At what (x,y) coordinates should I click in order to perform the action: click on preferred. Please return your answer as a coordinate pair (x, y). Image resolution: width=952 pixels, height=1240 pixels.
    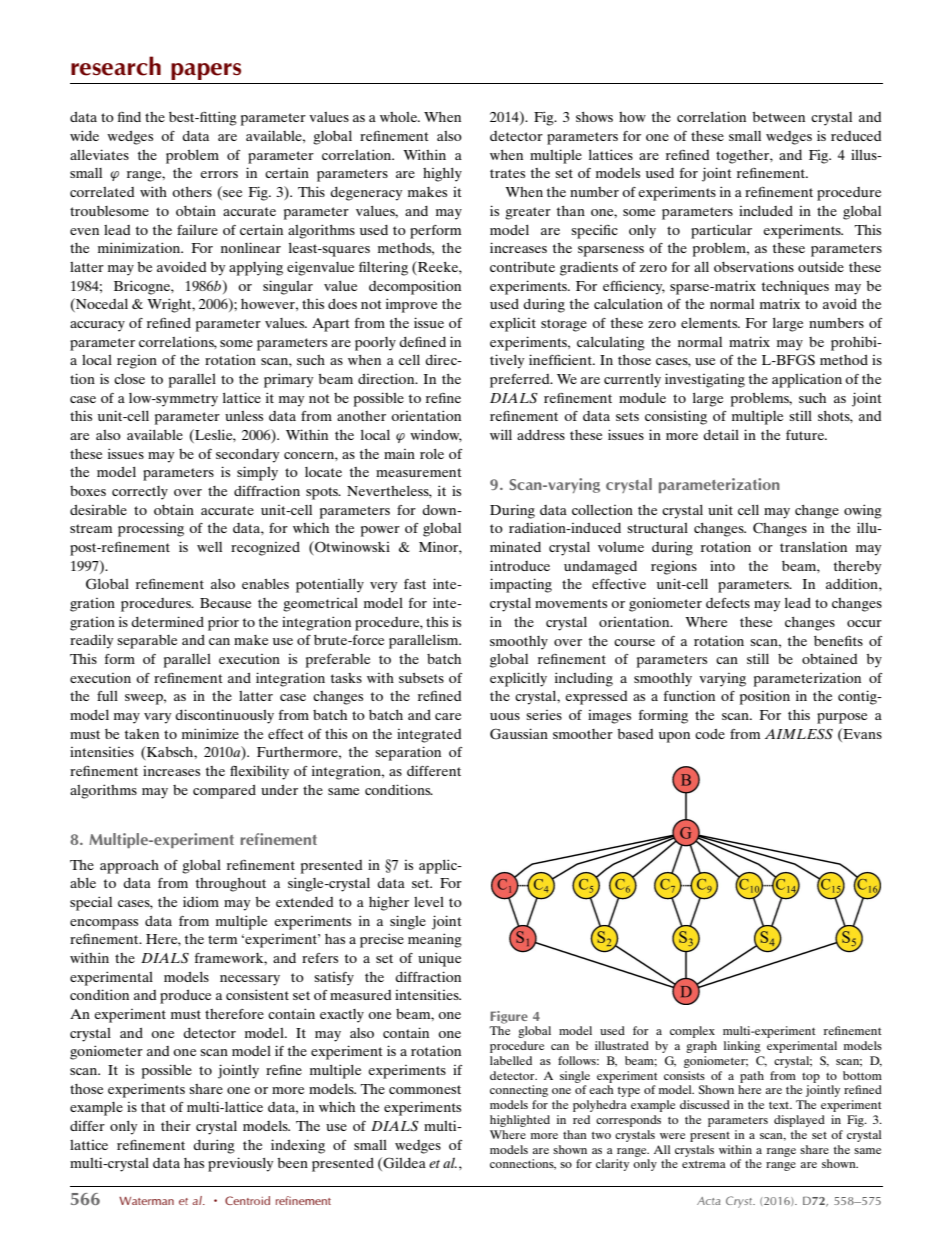
    Looking at the image, I should click on (521, 381).
